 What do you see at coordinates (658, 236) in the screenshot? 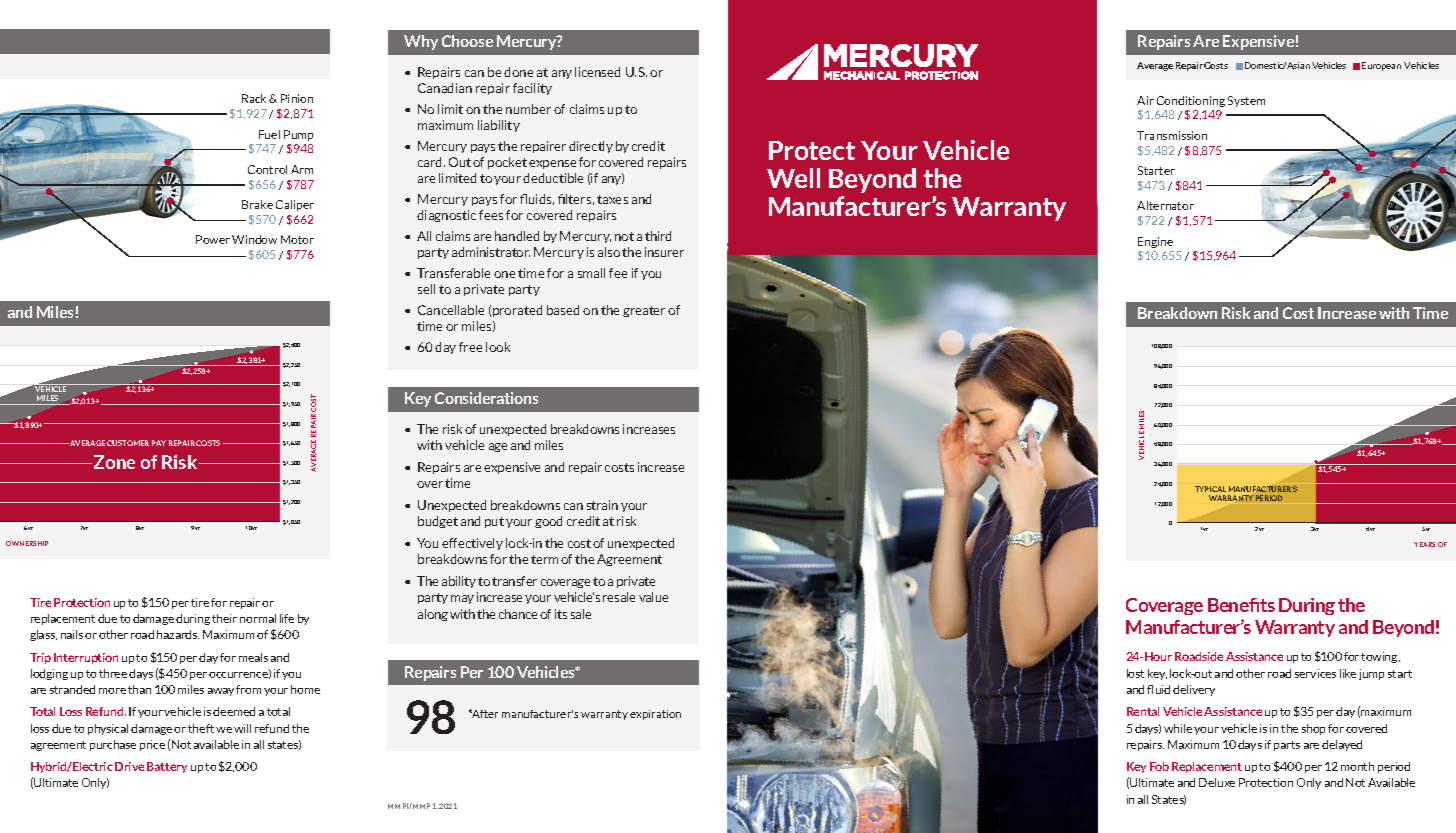
I see `third` at bounding box center [658, 236].
